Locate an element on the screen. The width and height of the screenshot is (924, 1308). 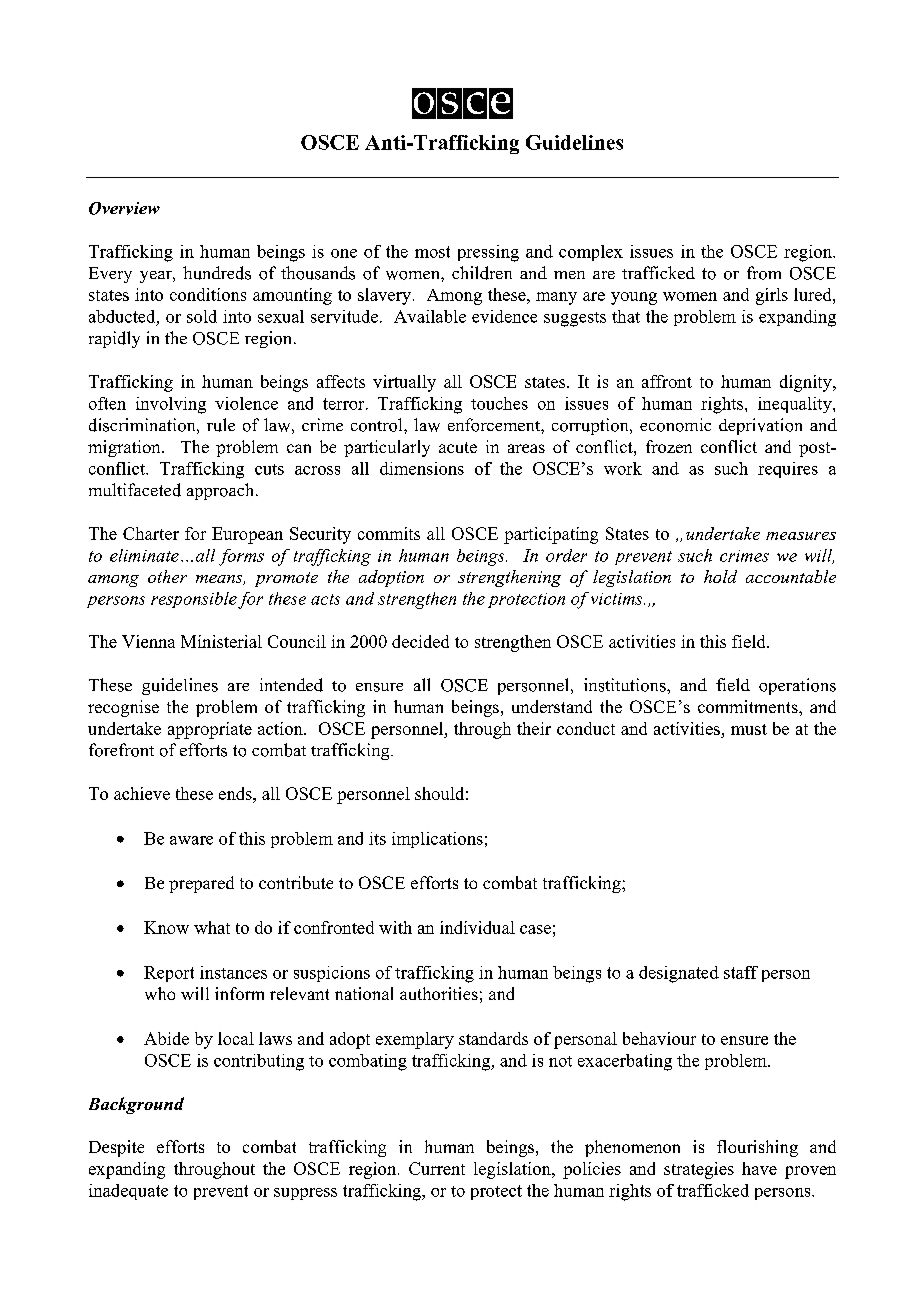
staff is located at coordinates (741, 972).
